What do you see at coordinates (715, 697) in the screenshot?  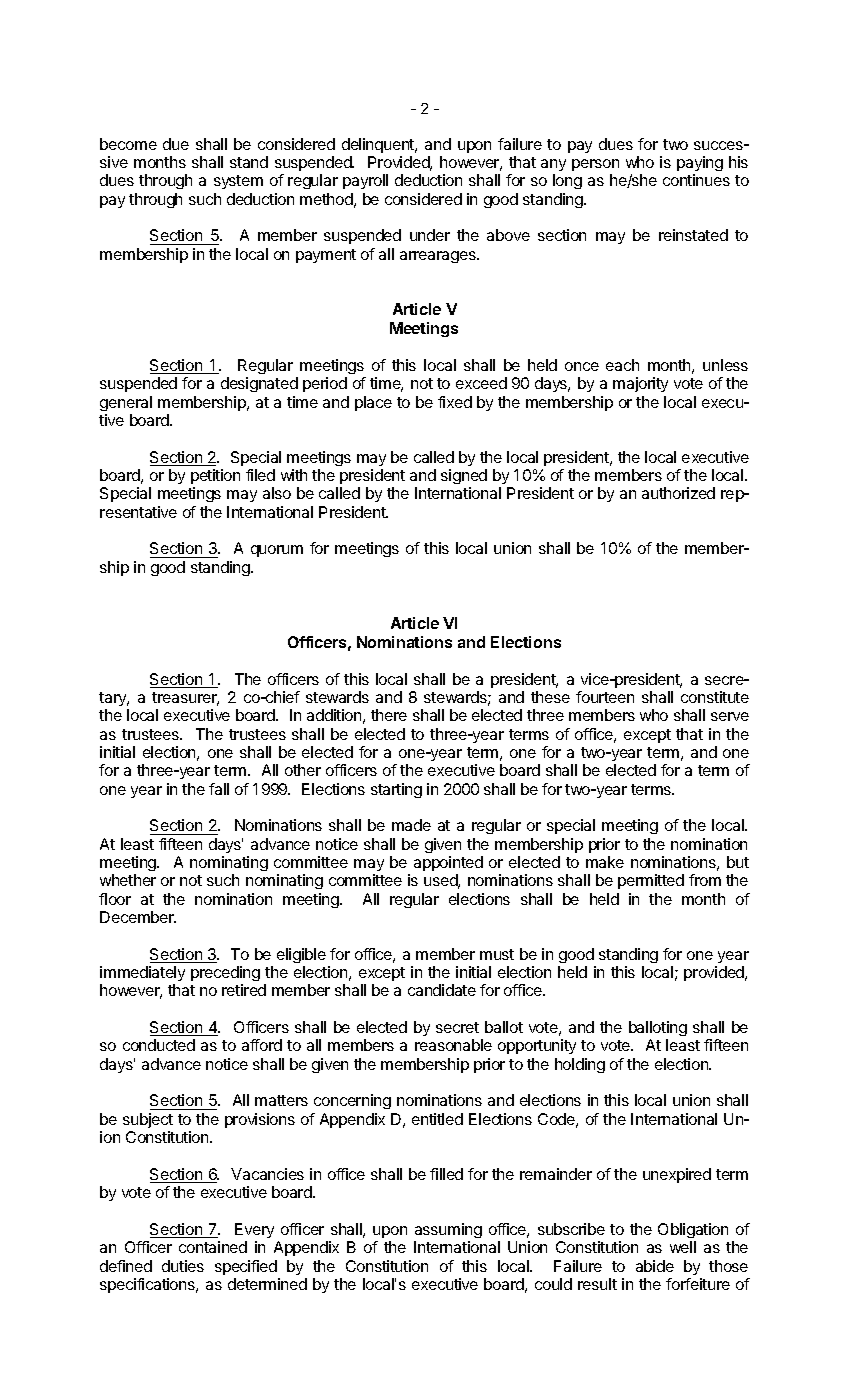 I see `constitute` at bounding box center [715, 697].
